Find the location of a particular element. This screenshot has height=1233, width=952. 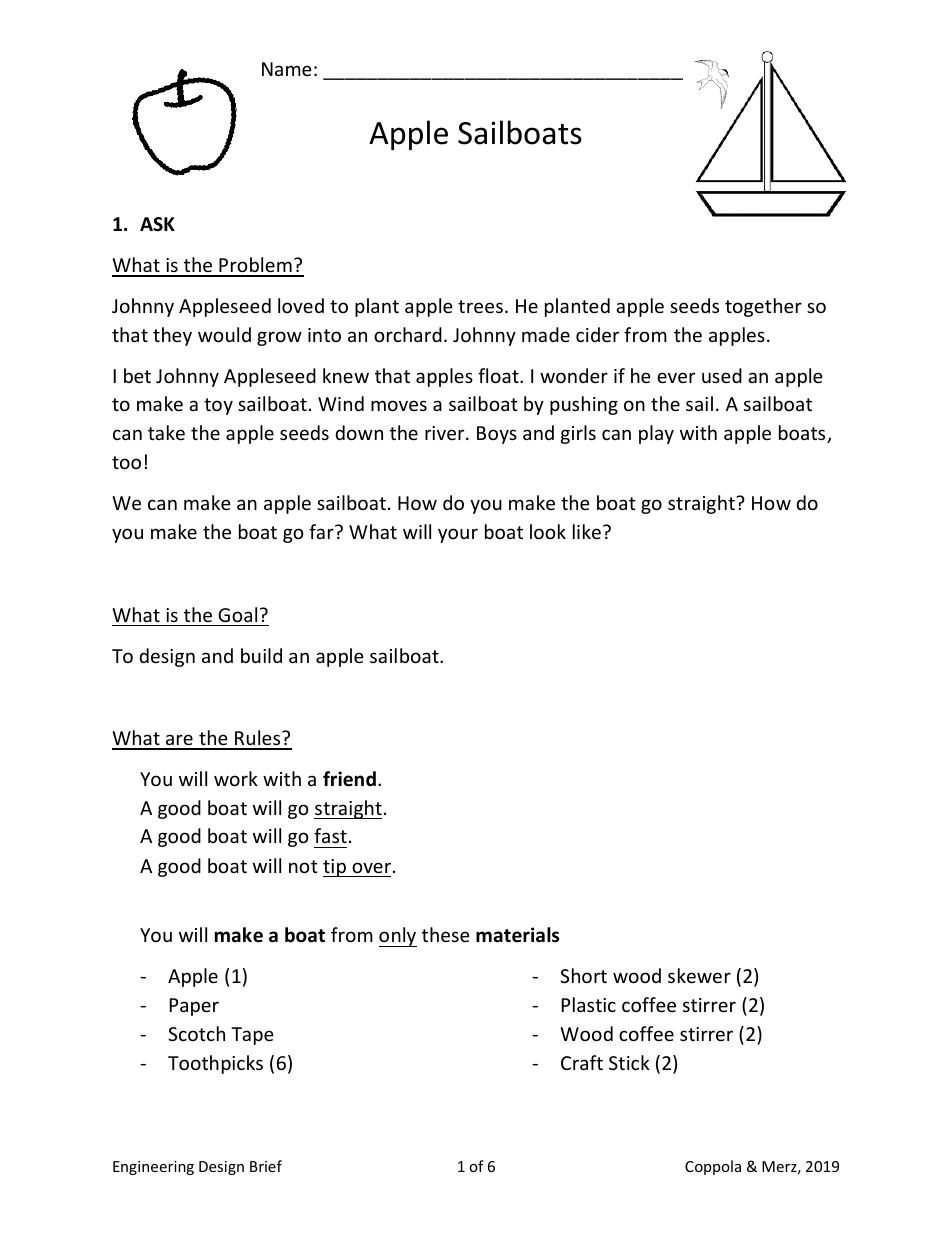

Craft is located at coordinates (582, 1062).
